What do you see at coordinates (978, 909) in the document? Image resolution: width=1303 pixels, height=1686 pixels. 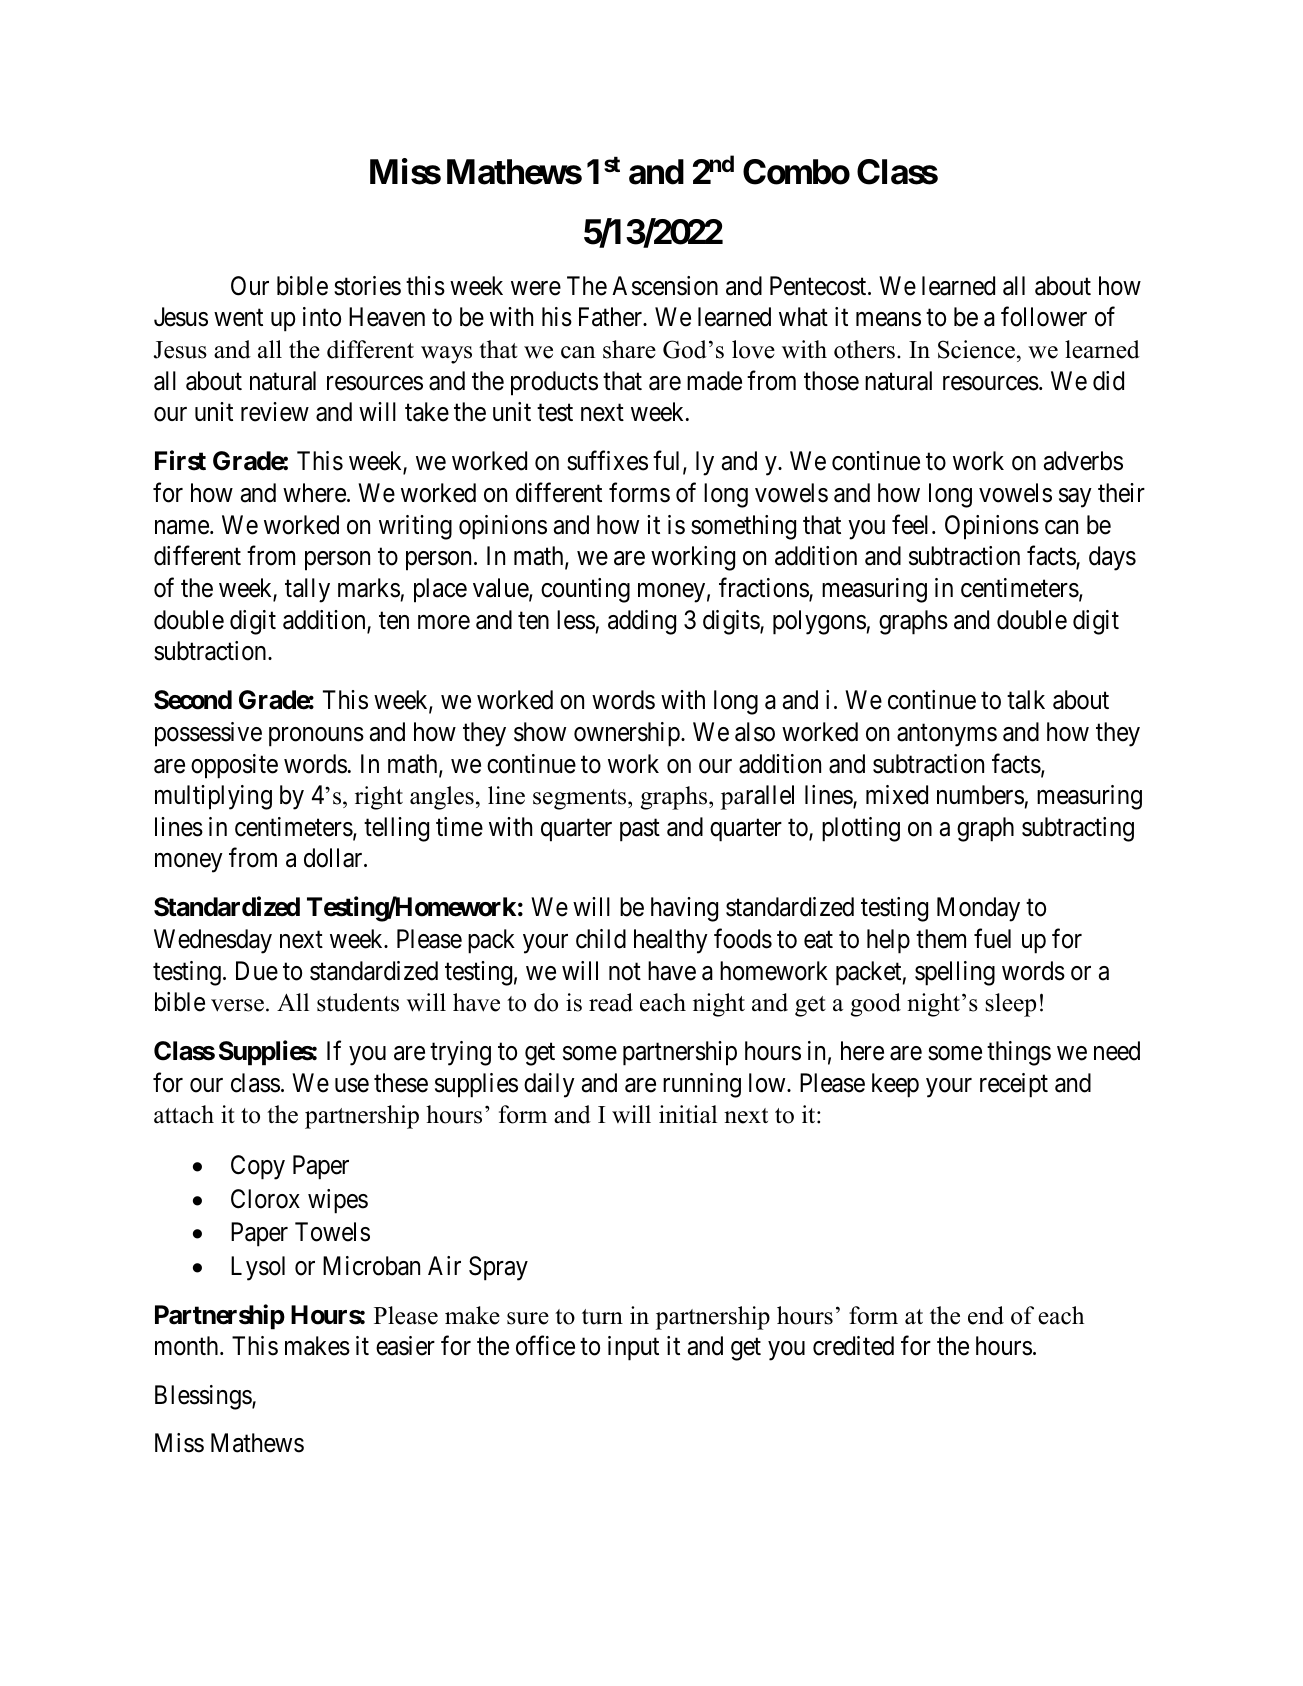 I see `Monday` at bounding box center [978, 909].
